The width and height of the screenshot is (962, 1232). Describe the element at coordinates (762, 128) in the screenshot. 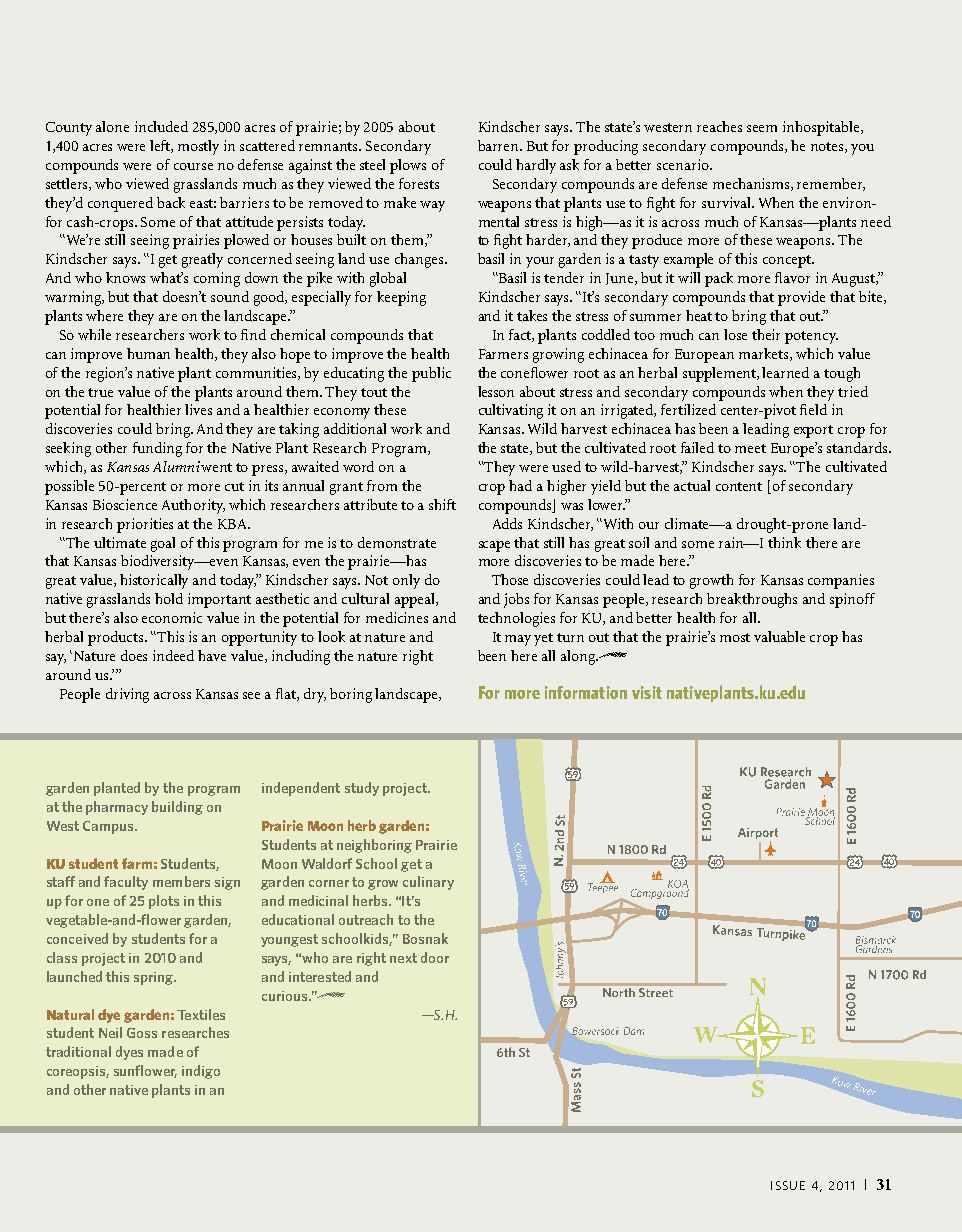

I see `seem` at that location.
